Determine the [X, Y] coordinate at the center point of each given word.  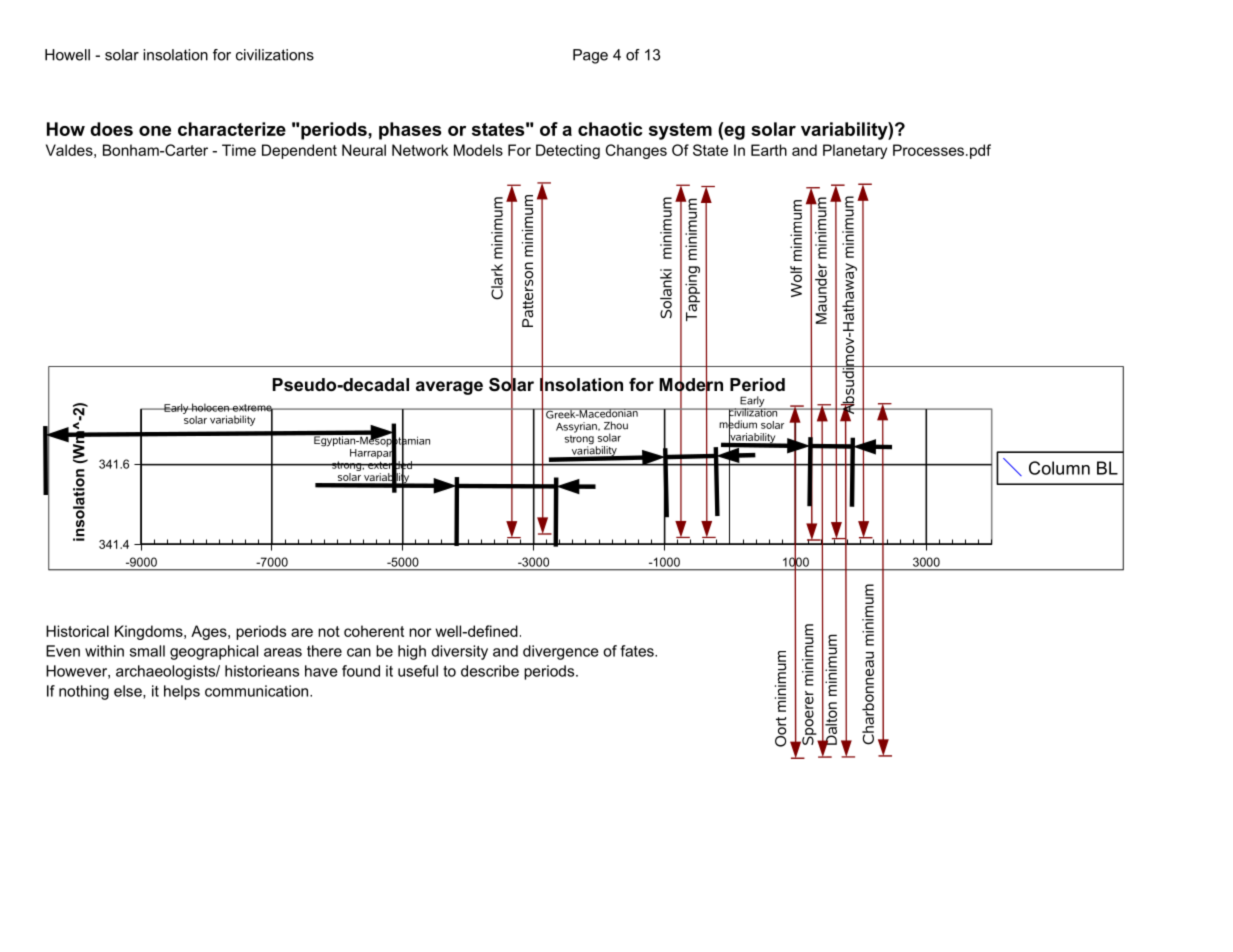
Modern [691, 385]
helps [182, 692]
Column [1059, 468]
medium [738, 424]
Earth [769, 150]
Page [590, 56]
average [449, 388]
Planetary [855, 151]
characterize [232, 129]
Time [239, 150]
